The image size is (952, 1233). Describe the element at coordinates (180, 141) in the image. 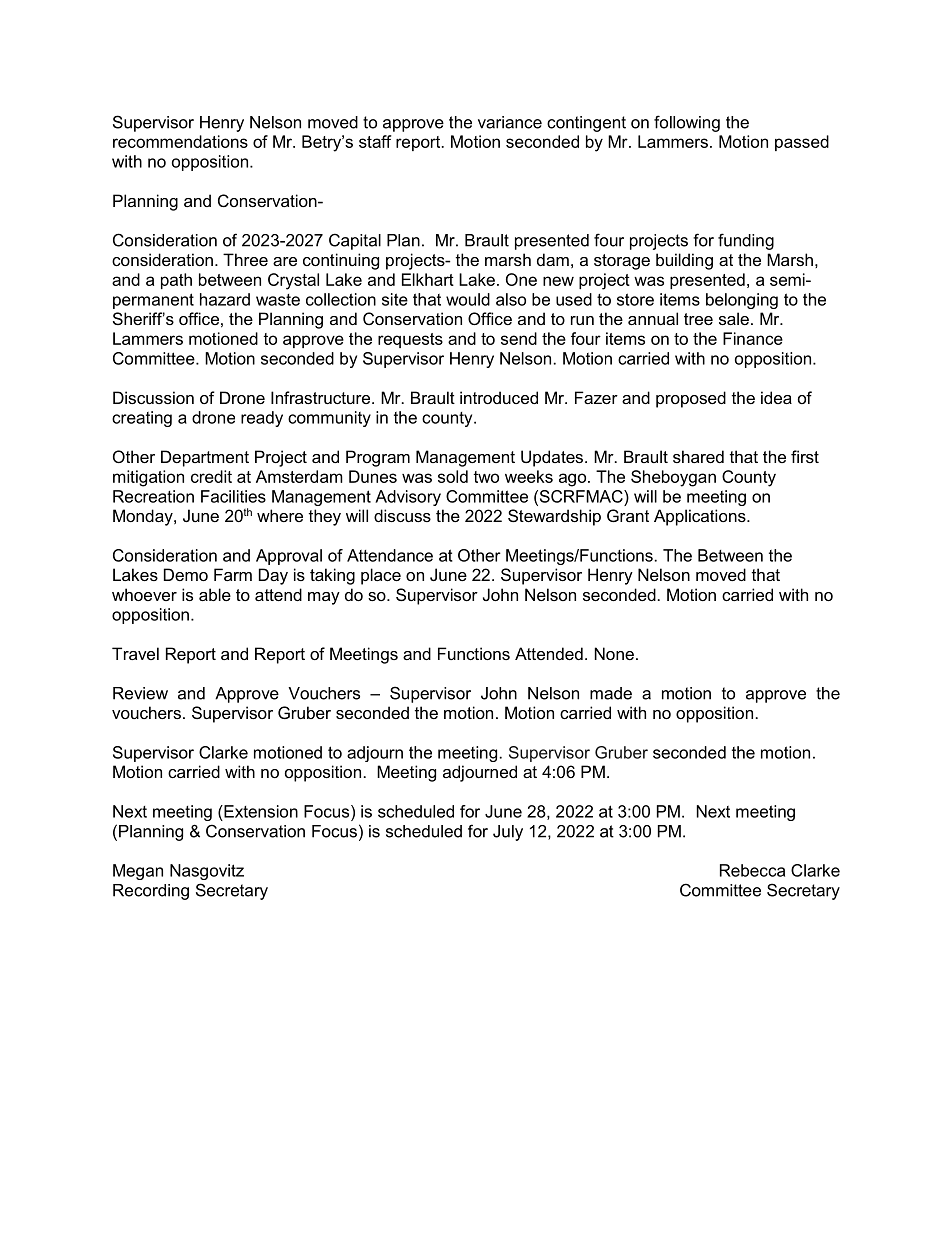

I see `recommendations` at that location.
